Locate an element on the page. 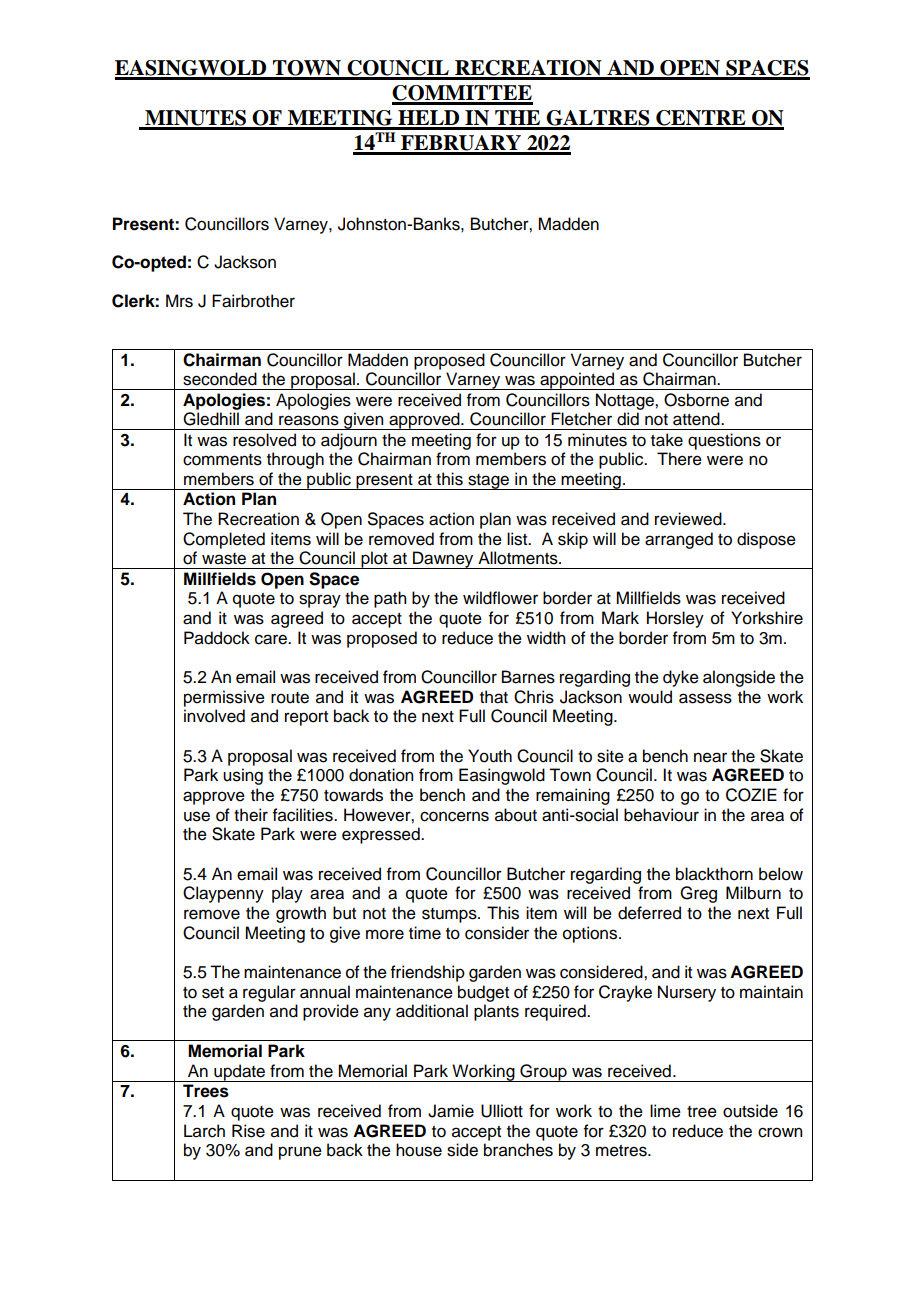 This image has height=1308, width=924. Rise is located at coordinates (248, 1131).
